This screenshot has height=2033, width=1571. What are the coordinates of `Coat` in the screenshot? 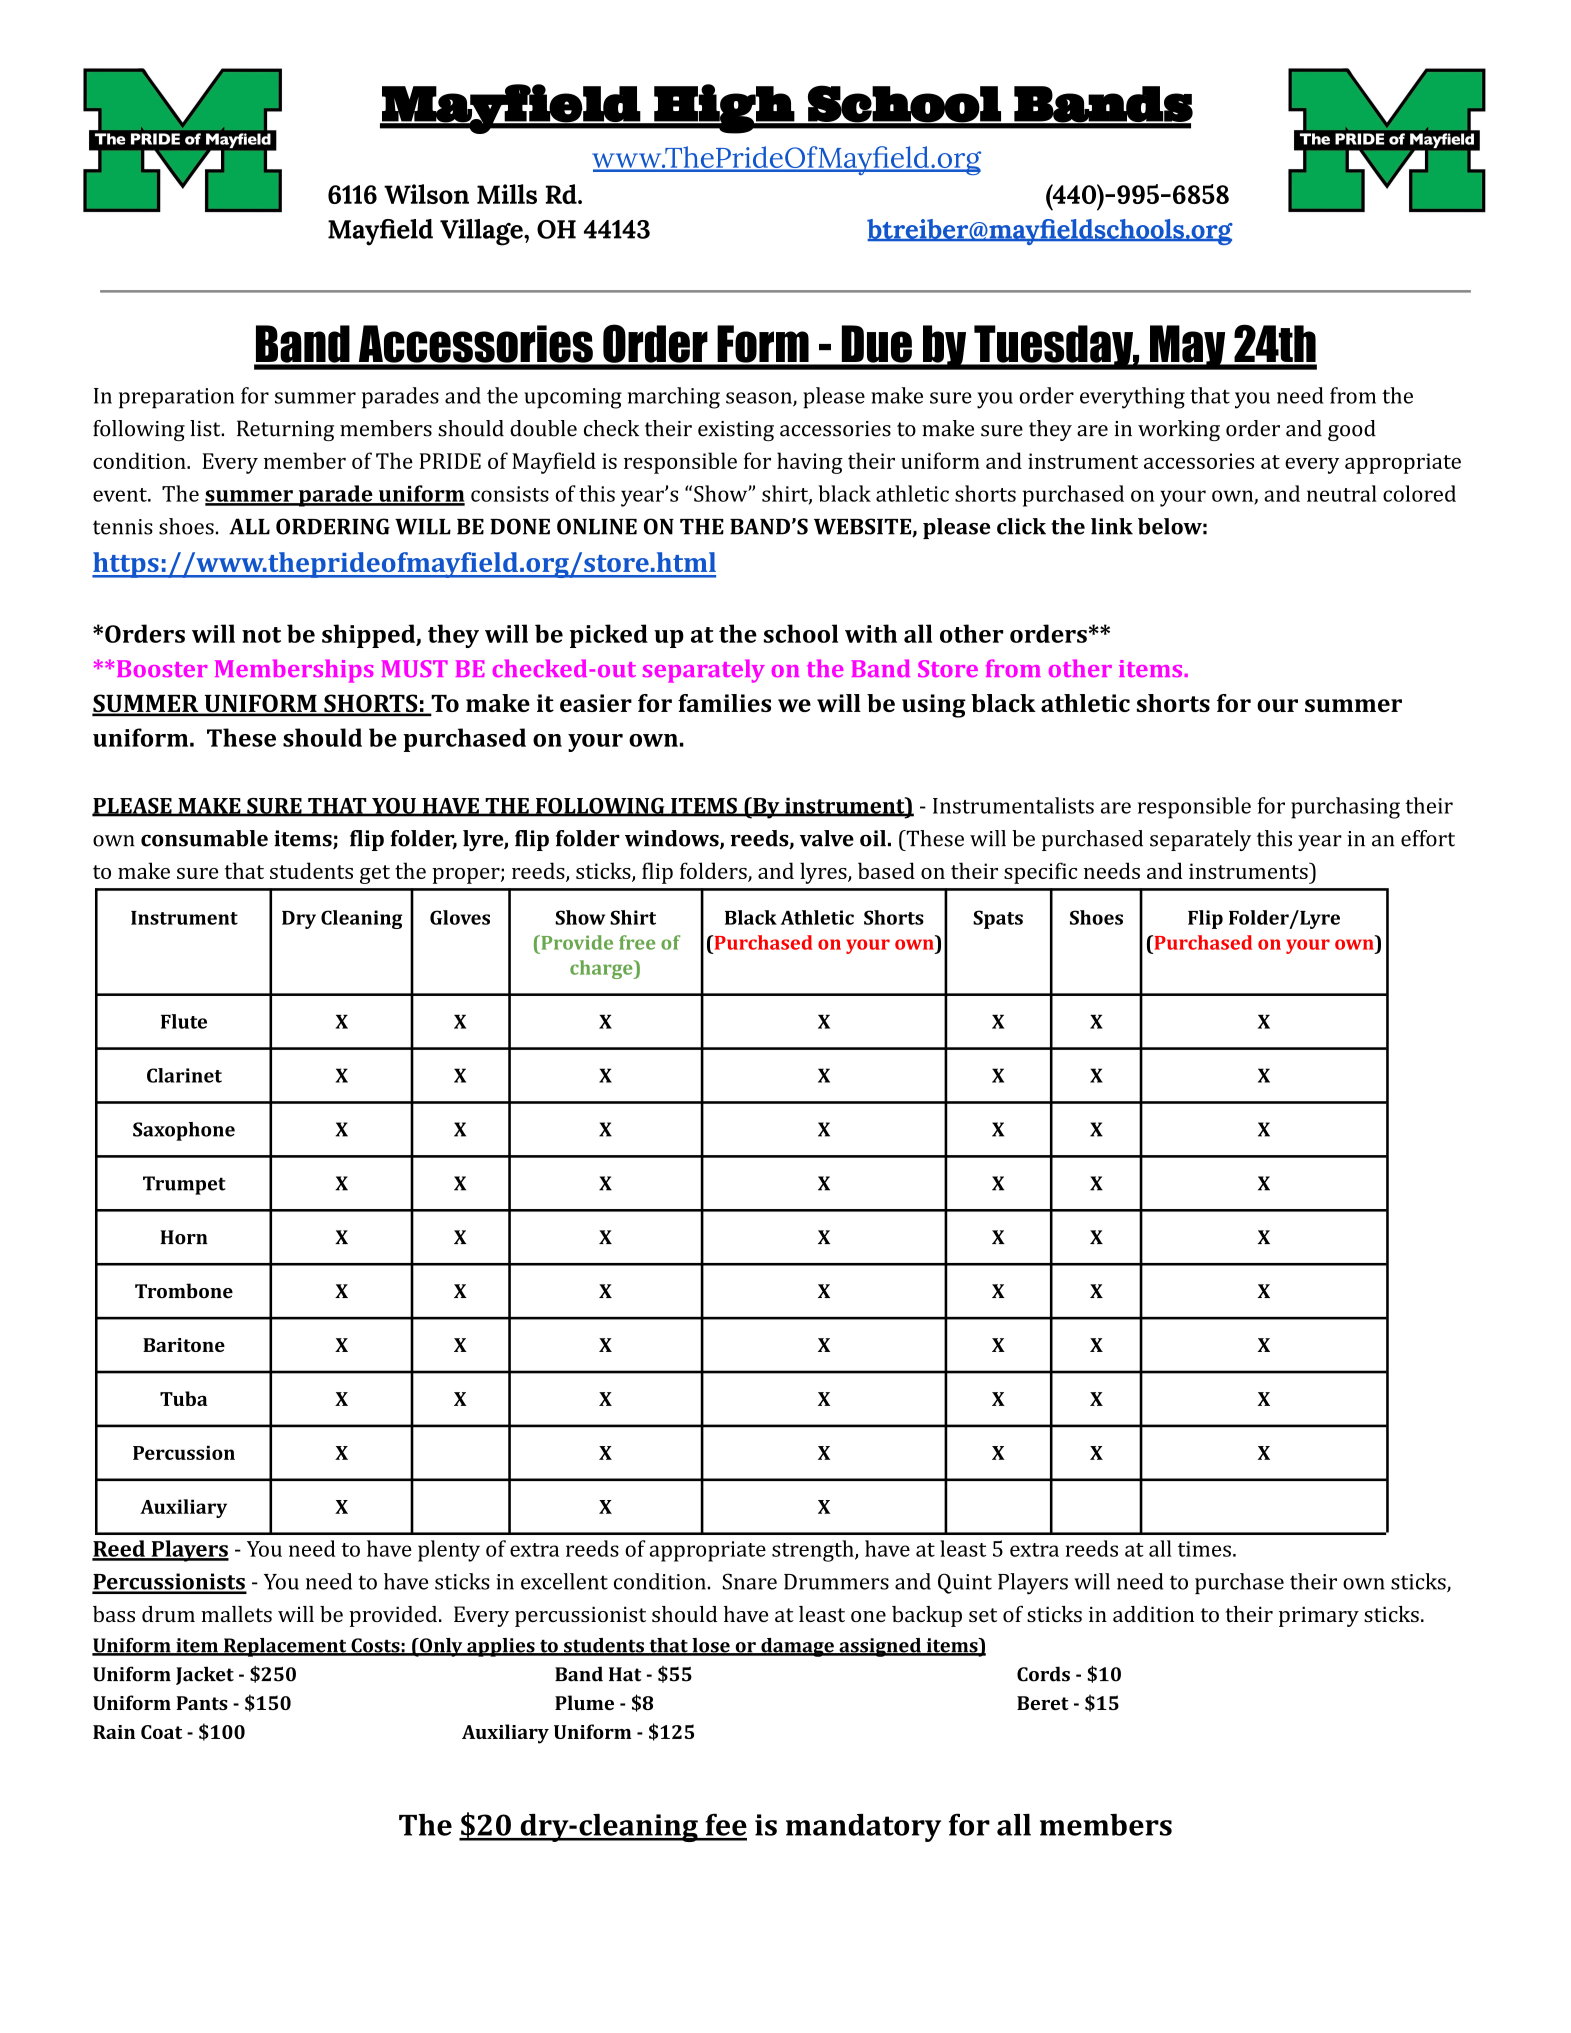 It's located at (161, 1732).
